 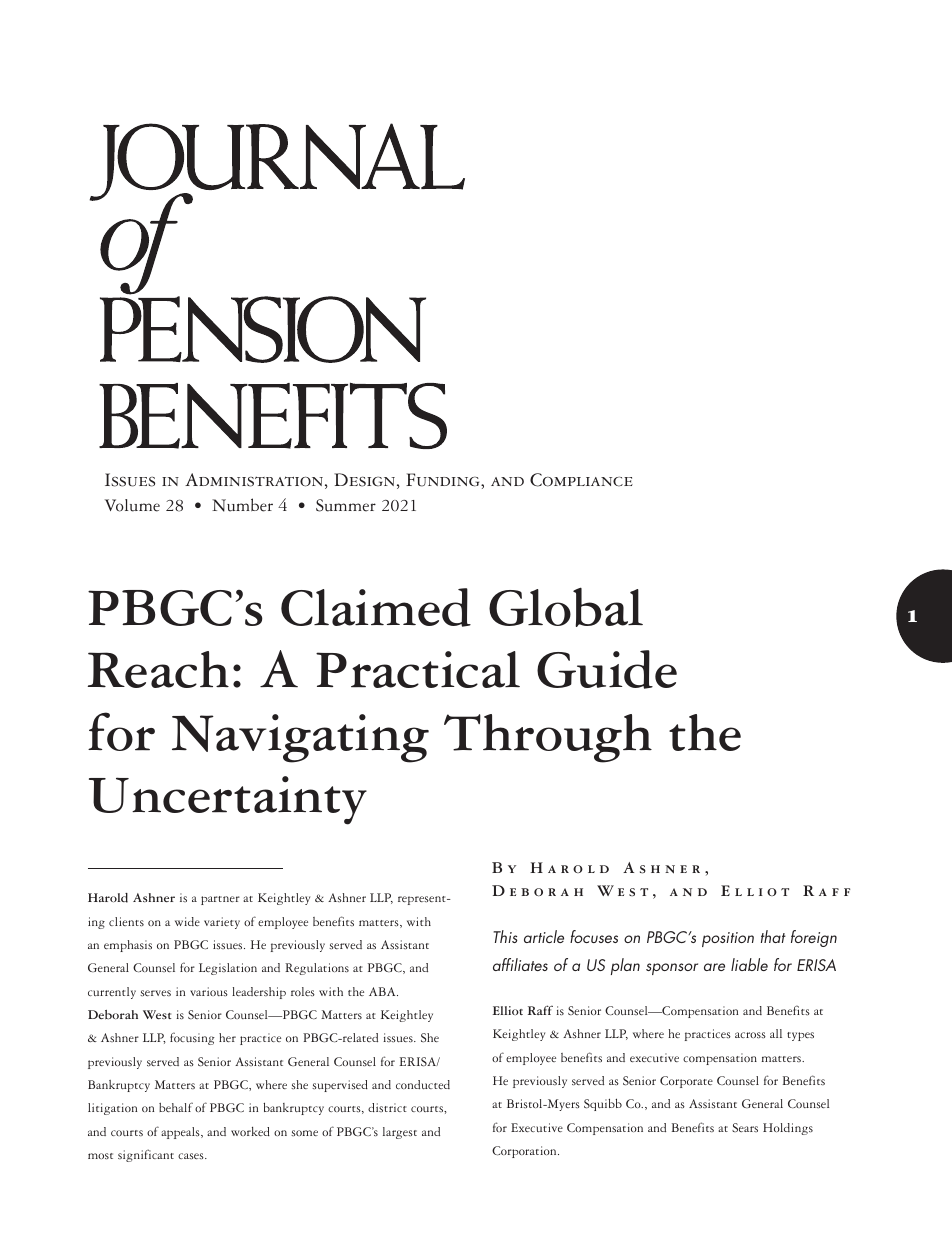 I want to click on largest, so click(x=400, y=1133).
